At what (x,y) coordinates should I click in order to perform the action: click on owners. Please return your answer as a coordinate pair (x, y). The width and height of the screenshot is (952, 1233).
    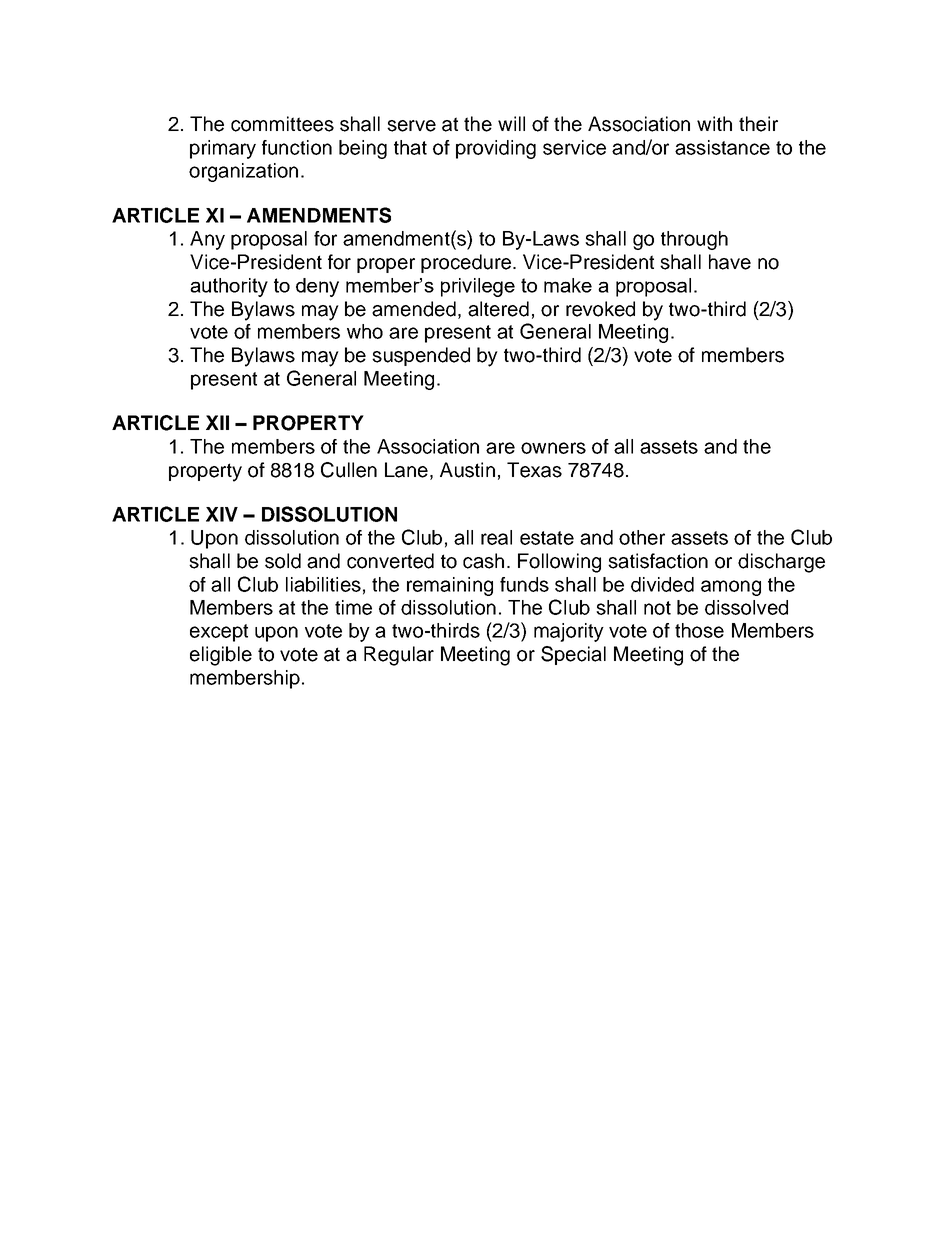
    Looking at the image, I should click on (553, 448).
